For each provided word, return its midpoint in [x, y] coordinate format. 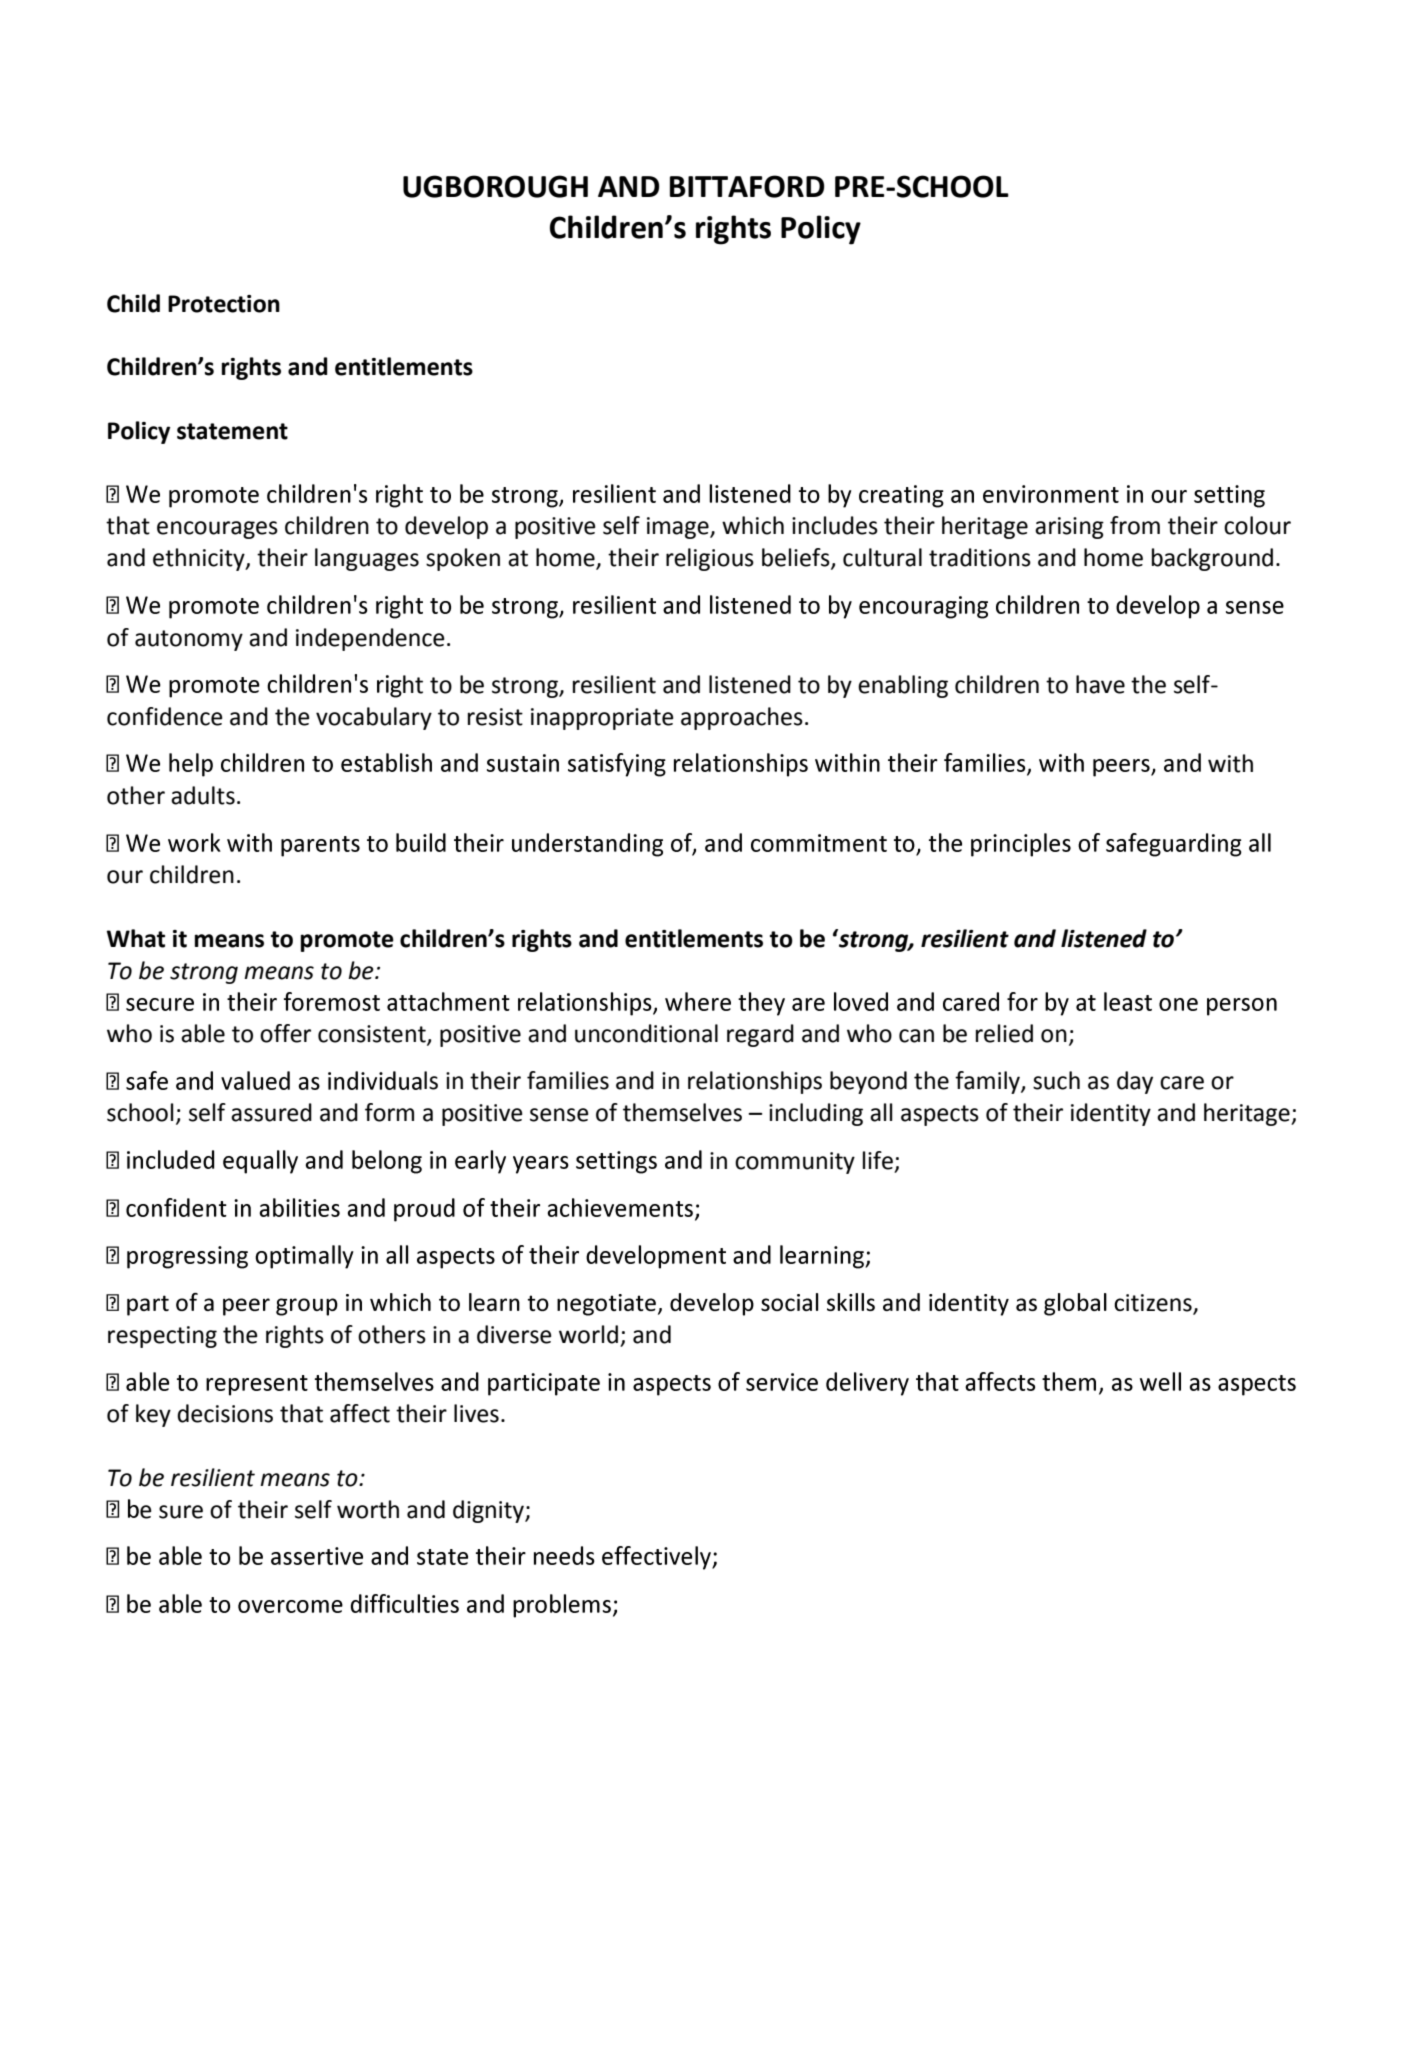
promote [347, 941]
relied [1004, 1033]
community [795, 1163]
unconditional [646, 1033]
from [1135, 525]
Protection [224, 304]
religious [710, 559]
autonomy [189, 640]
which [753, 525]
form [389, 1112]
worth [368, 1509]
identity [1111, 1114]
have [1100, 684]
